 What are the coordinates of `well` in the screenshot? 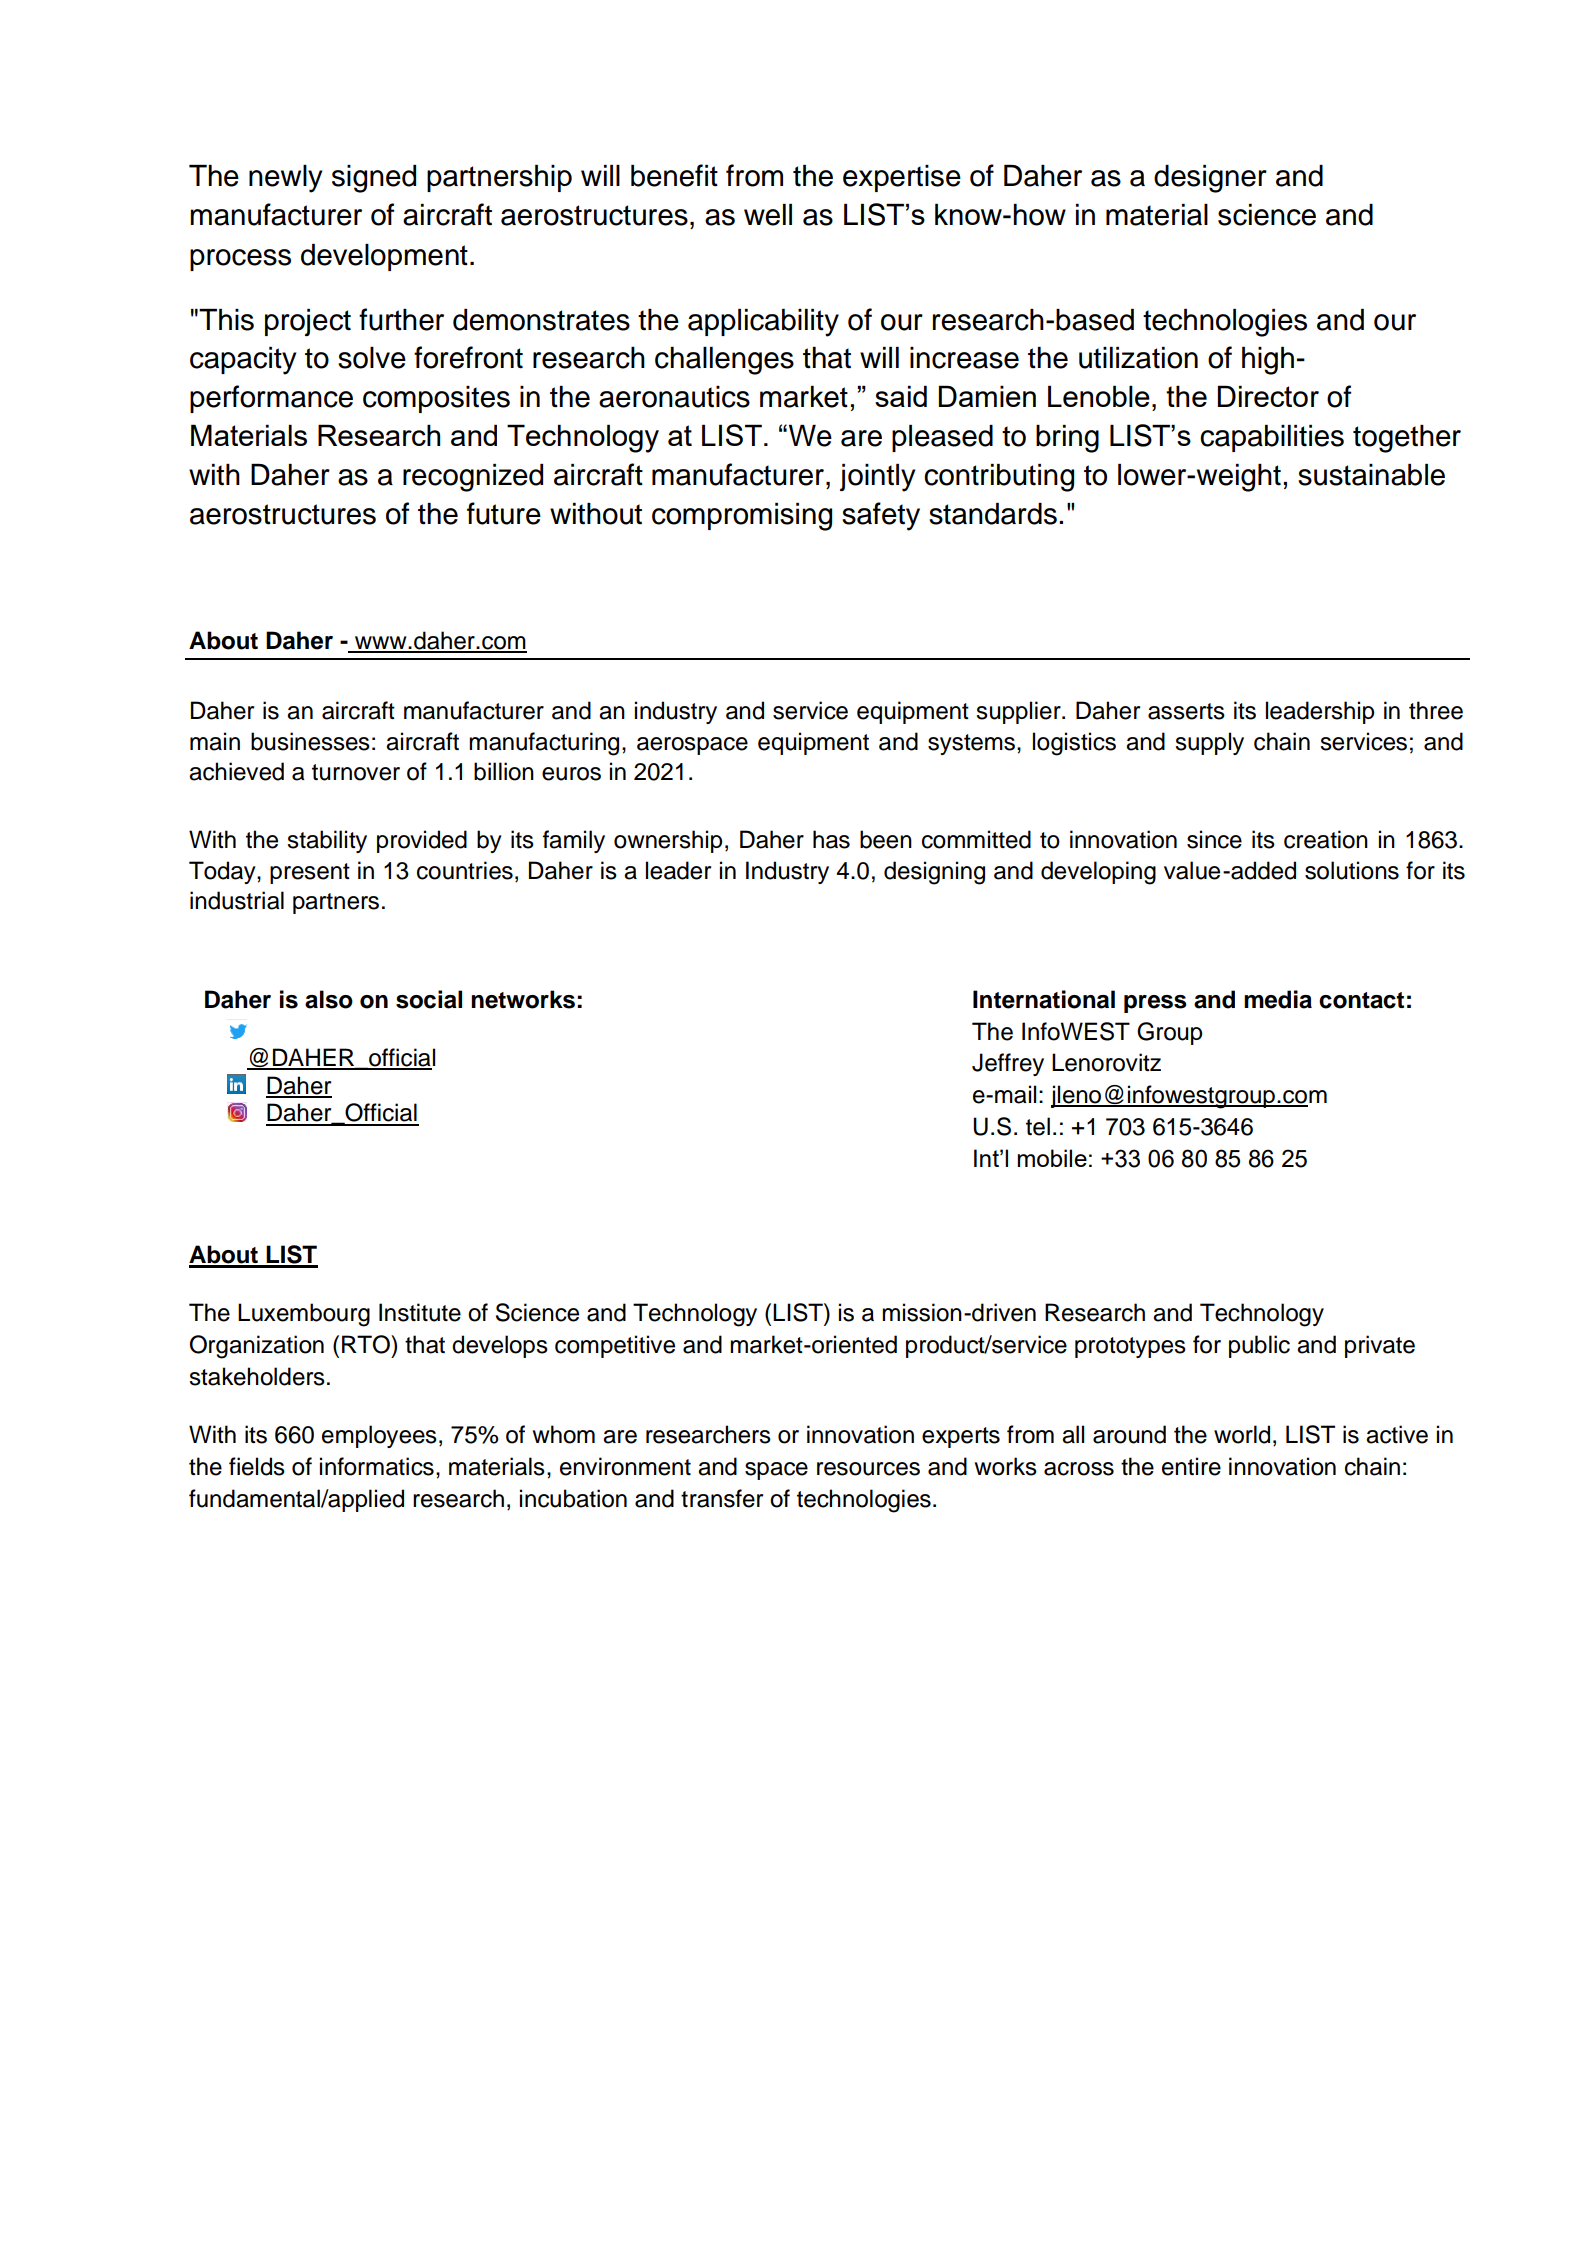 It's located at (768, 215).
